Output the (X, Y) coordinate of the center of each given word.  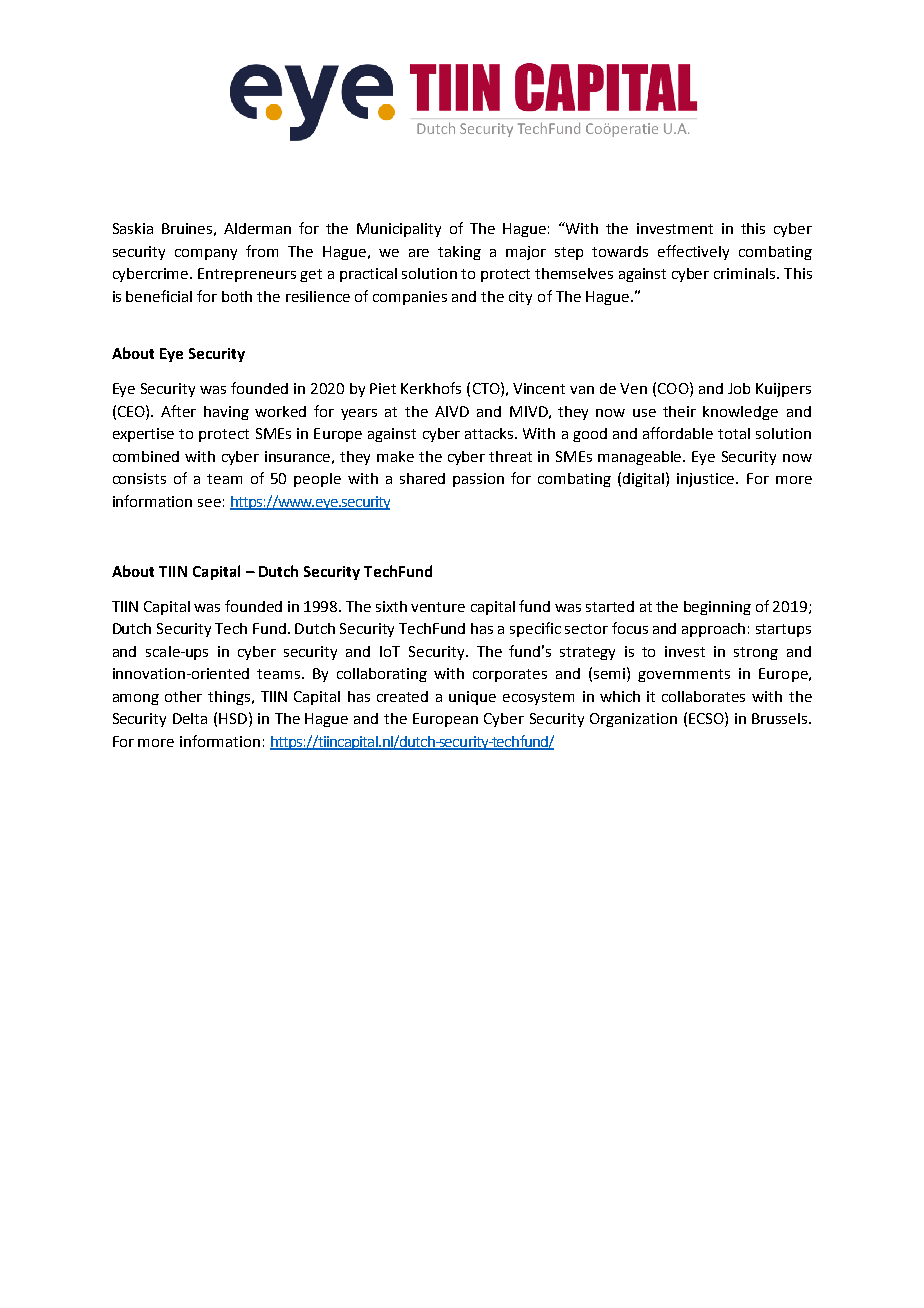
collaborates (703, 696)
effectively (693, 252)
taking (459, 253)
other (183, 696)
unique (472, 698)
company (206, 254)
